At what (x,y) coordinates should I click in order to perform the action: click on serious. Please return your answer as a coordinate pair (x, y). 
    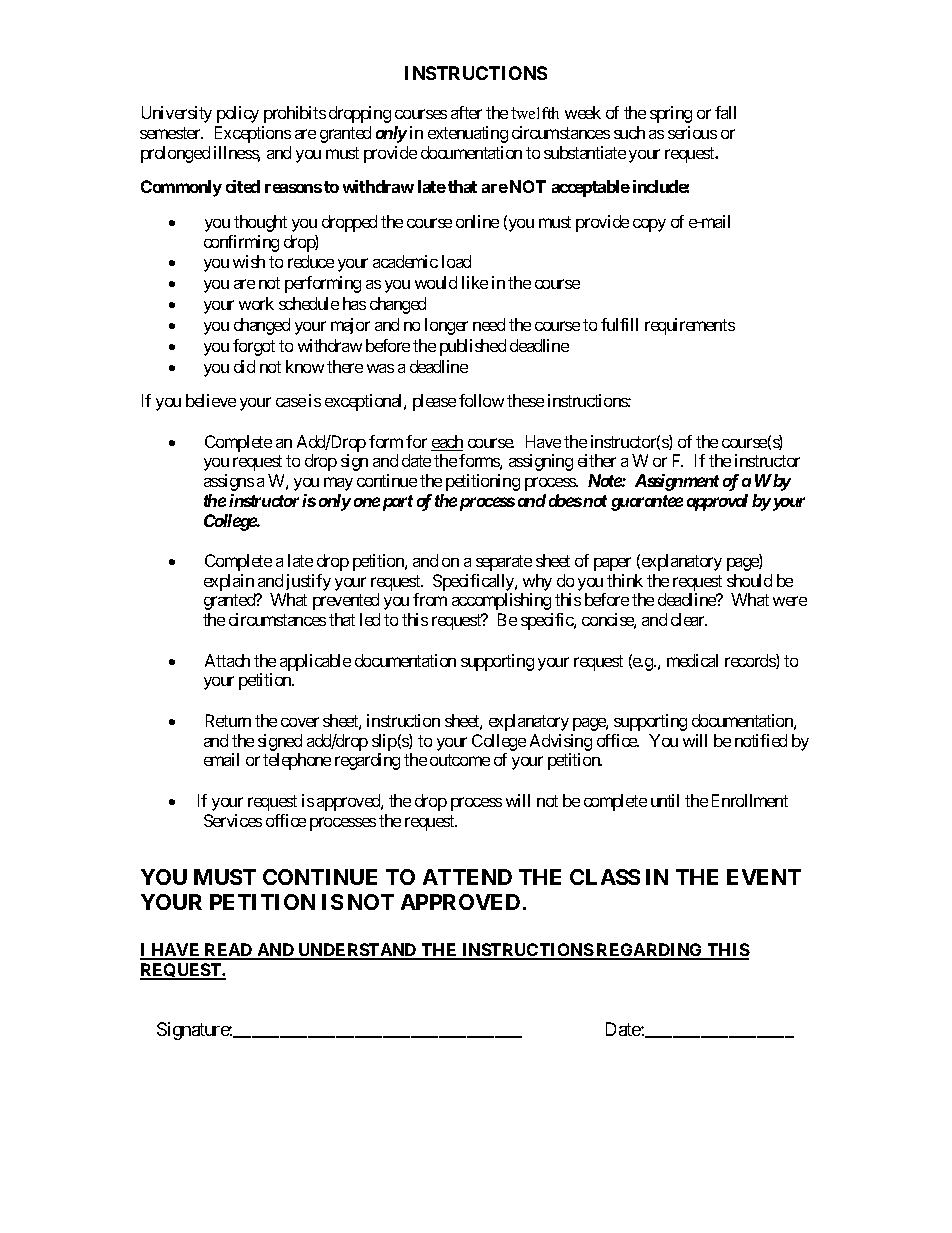
    Looking at the image, I should click on (692, 132).
